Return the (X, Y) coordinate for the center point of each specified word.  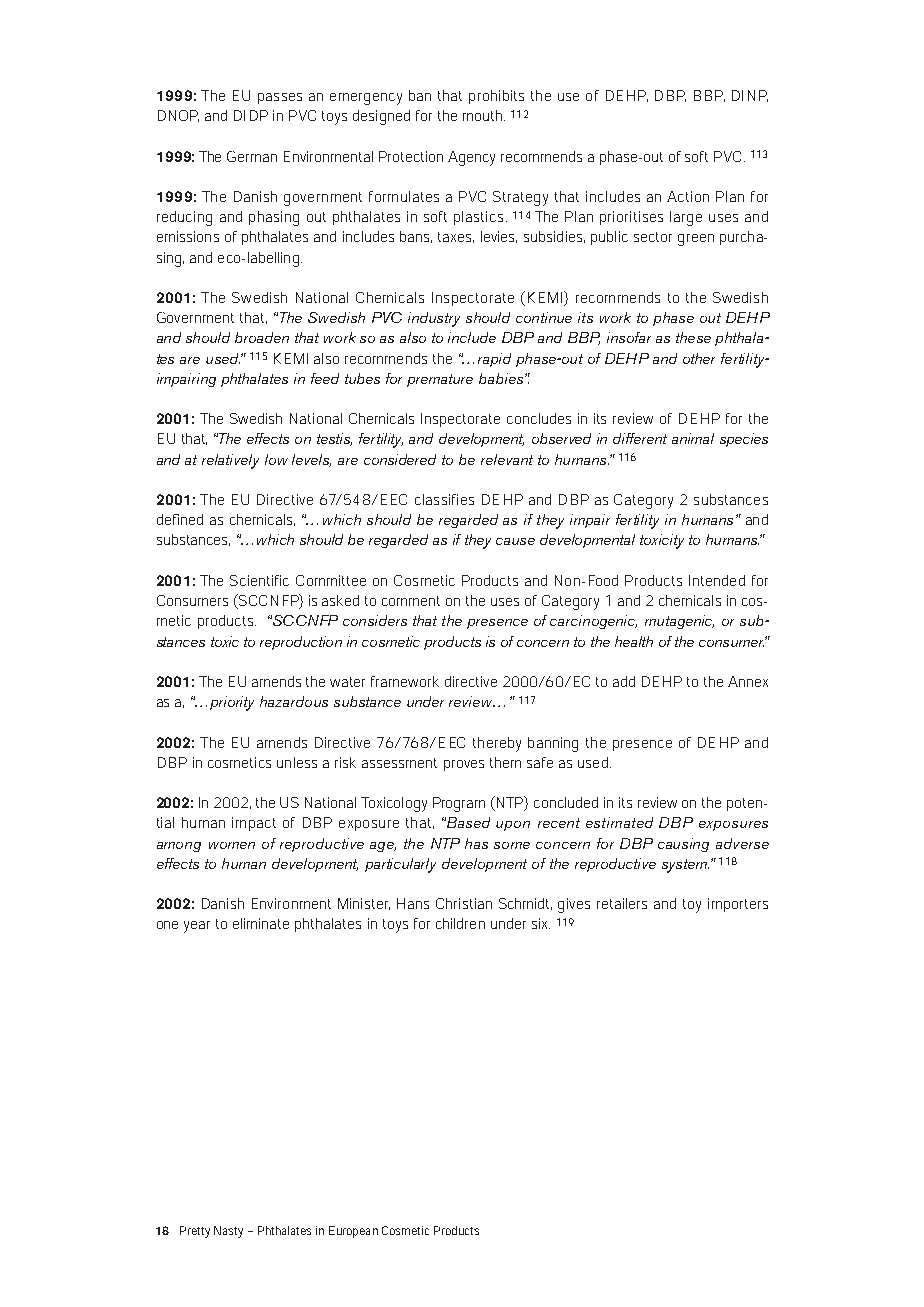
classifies (444, 499)
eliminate (261, 923)
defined (180, 519)
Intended (717, 580)
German (252, 156)
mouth (484, 115)
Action (688, 196)
